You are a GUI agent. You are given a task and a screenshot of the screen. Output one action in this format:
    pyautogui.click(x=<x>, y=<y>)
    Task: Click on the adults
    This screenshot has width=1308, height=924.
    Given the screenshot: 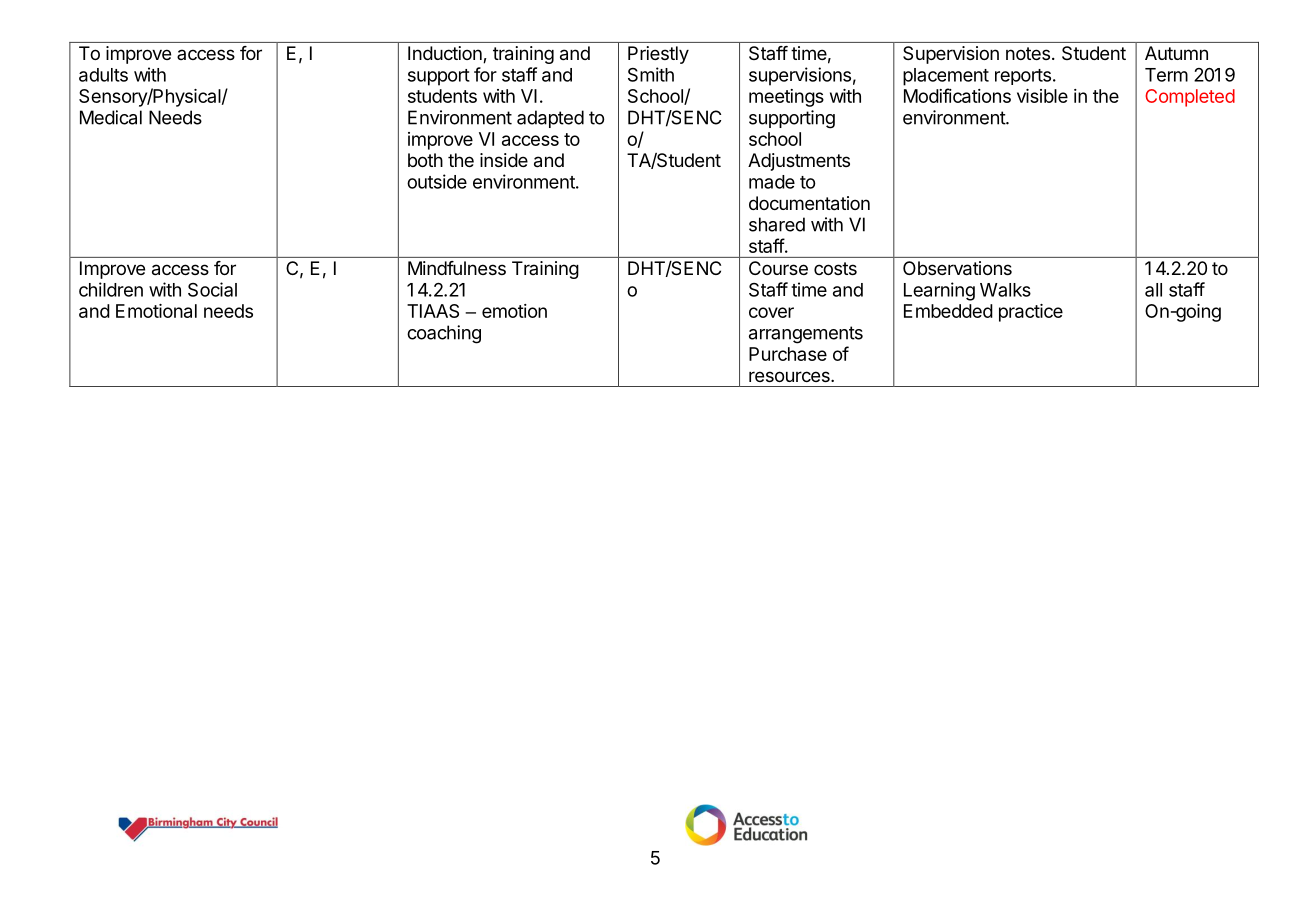 What is the action you would take?
    pyautogui.click(x=103, y=75)
